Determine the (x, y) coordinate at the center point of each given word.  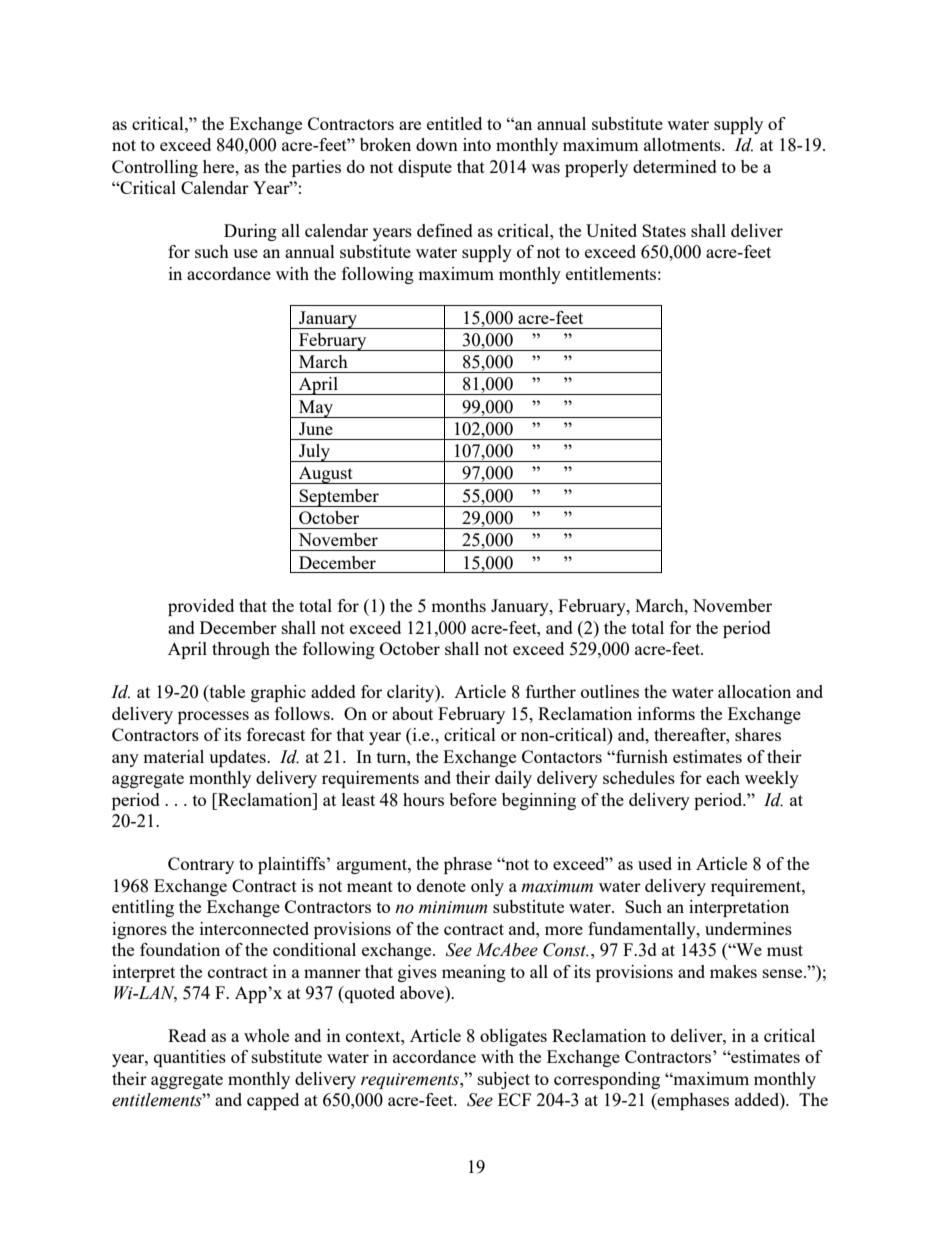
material (173, 756)
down (437, 144)
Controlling (155, 168)
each (723, 777)
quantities (190, 1058)
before (473, 799)
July (314, 453)
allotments (683, 144)
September (339, 498)
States (664, 230)
